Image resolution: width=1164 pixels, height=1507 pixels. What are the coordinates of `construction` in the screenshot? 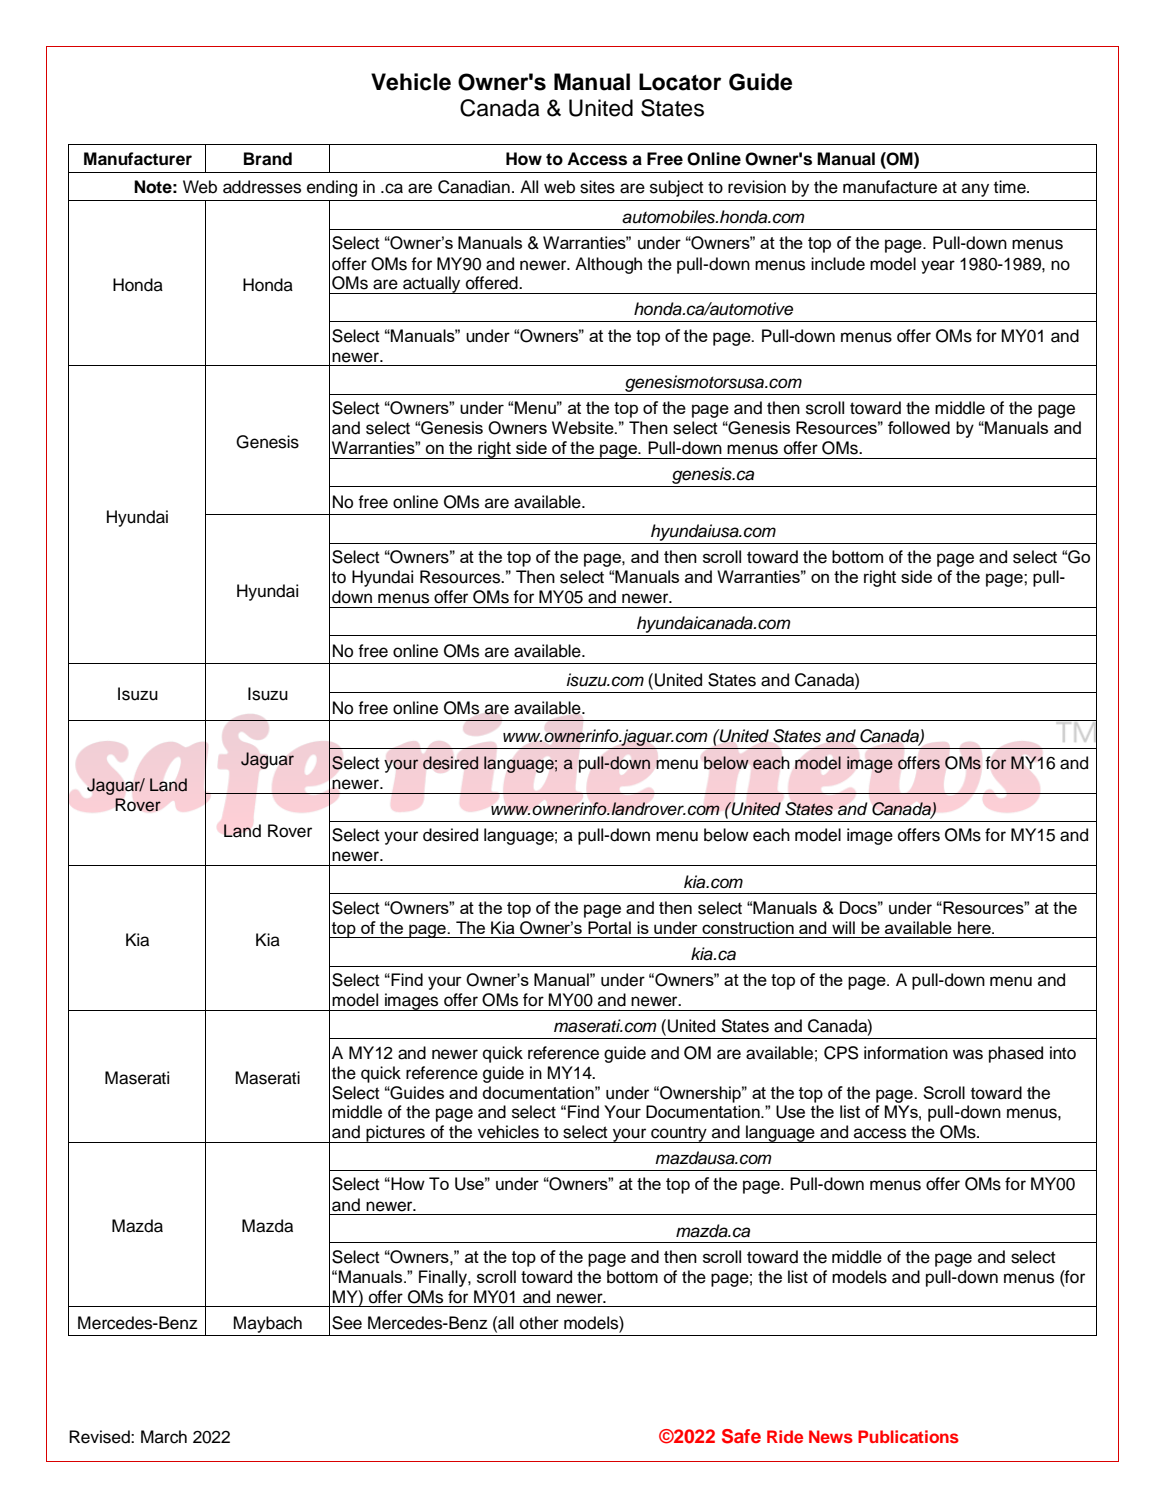 It's located at (748, 927).
